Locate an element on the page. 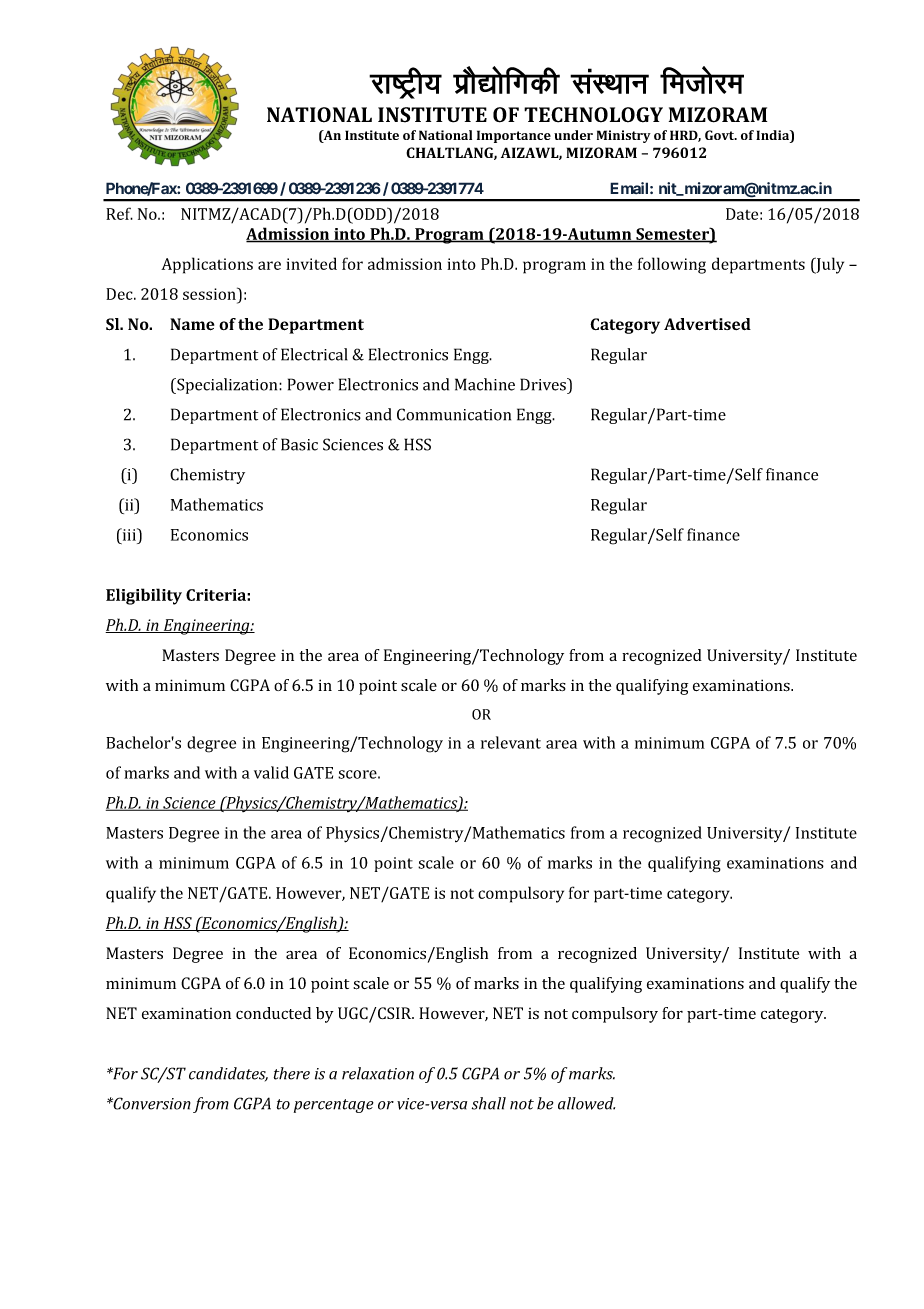 The image size is (924, 1309). Drives is located at coordinates (544, 384).
